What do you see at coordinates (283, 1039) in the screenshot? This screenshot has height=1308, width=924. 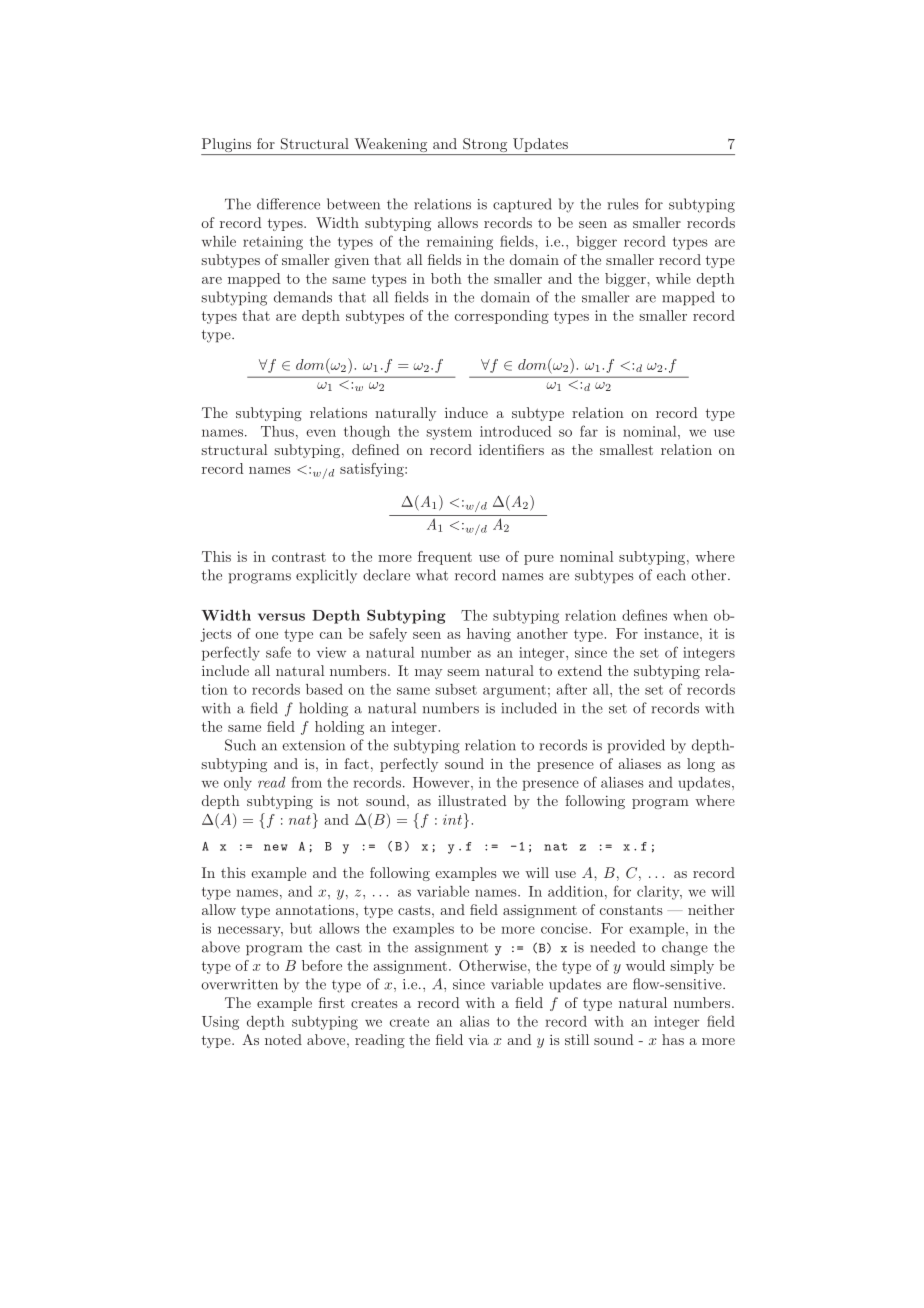 I see `noted` at bounding box center [283, 1039].
